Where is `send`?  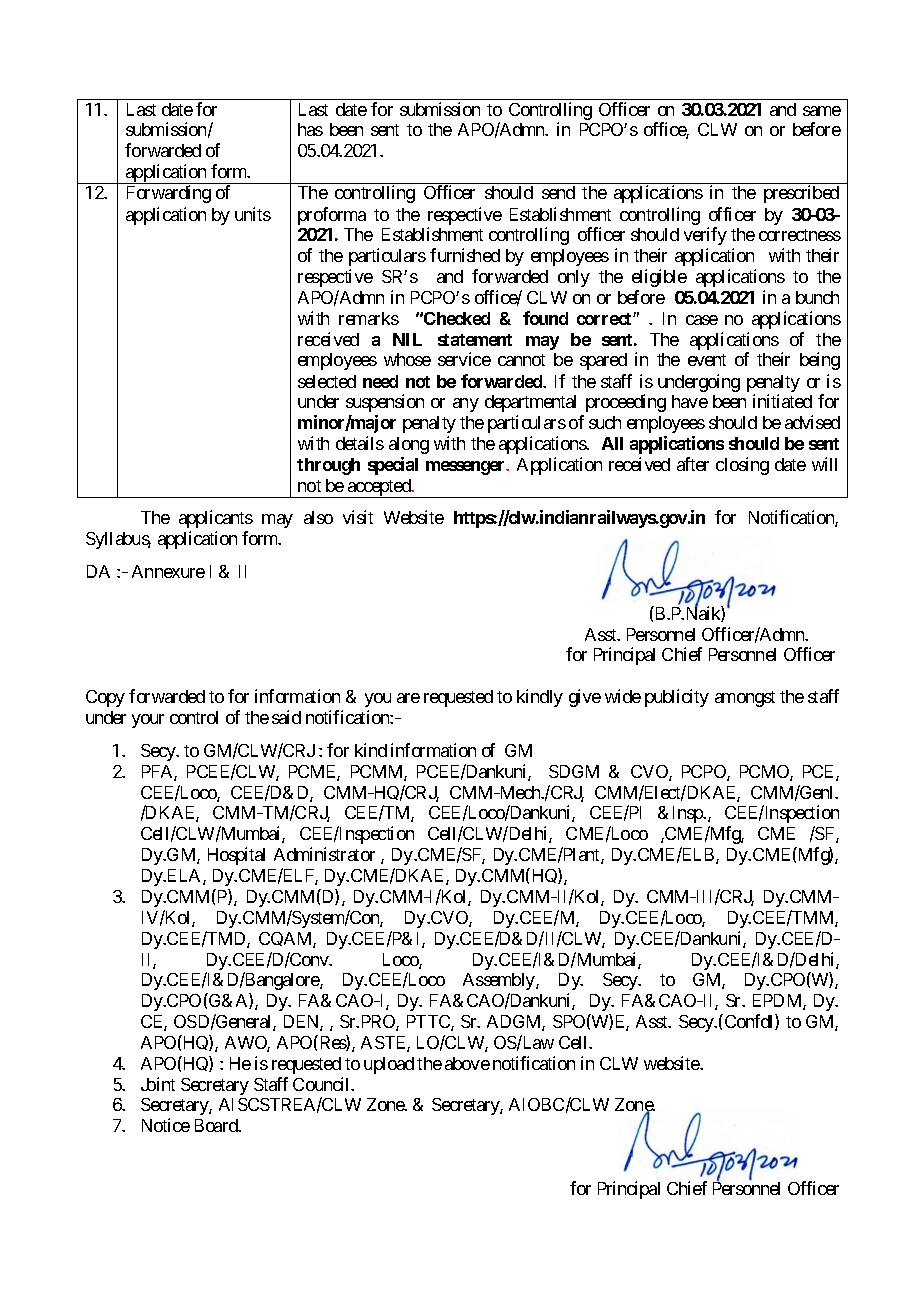
send is located at coordinates (558, 192).
